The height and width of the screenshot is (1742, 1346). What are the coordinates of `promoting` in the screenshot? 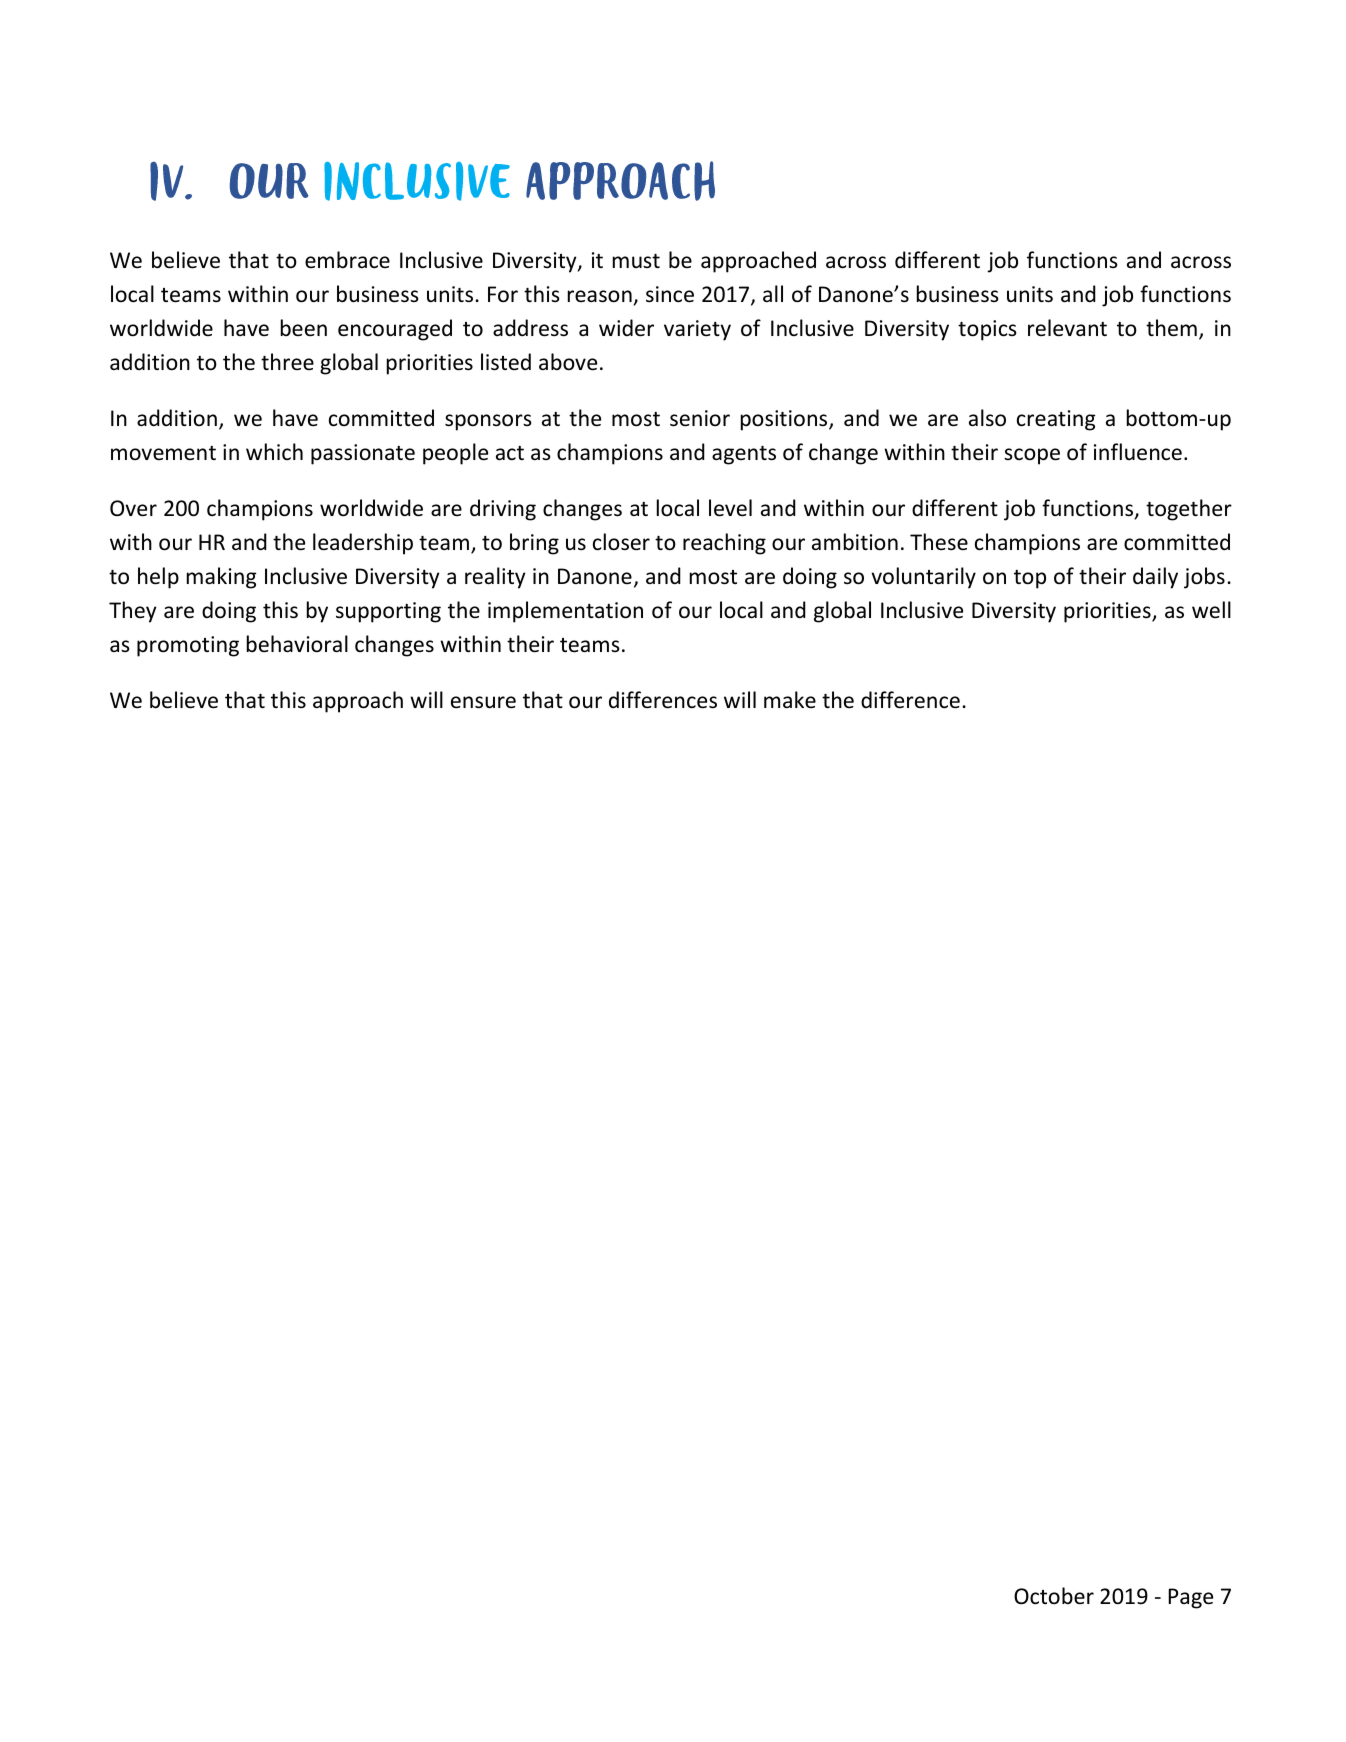 It's located at (188, 646).
